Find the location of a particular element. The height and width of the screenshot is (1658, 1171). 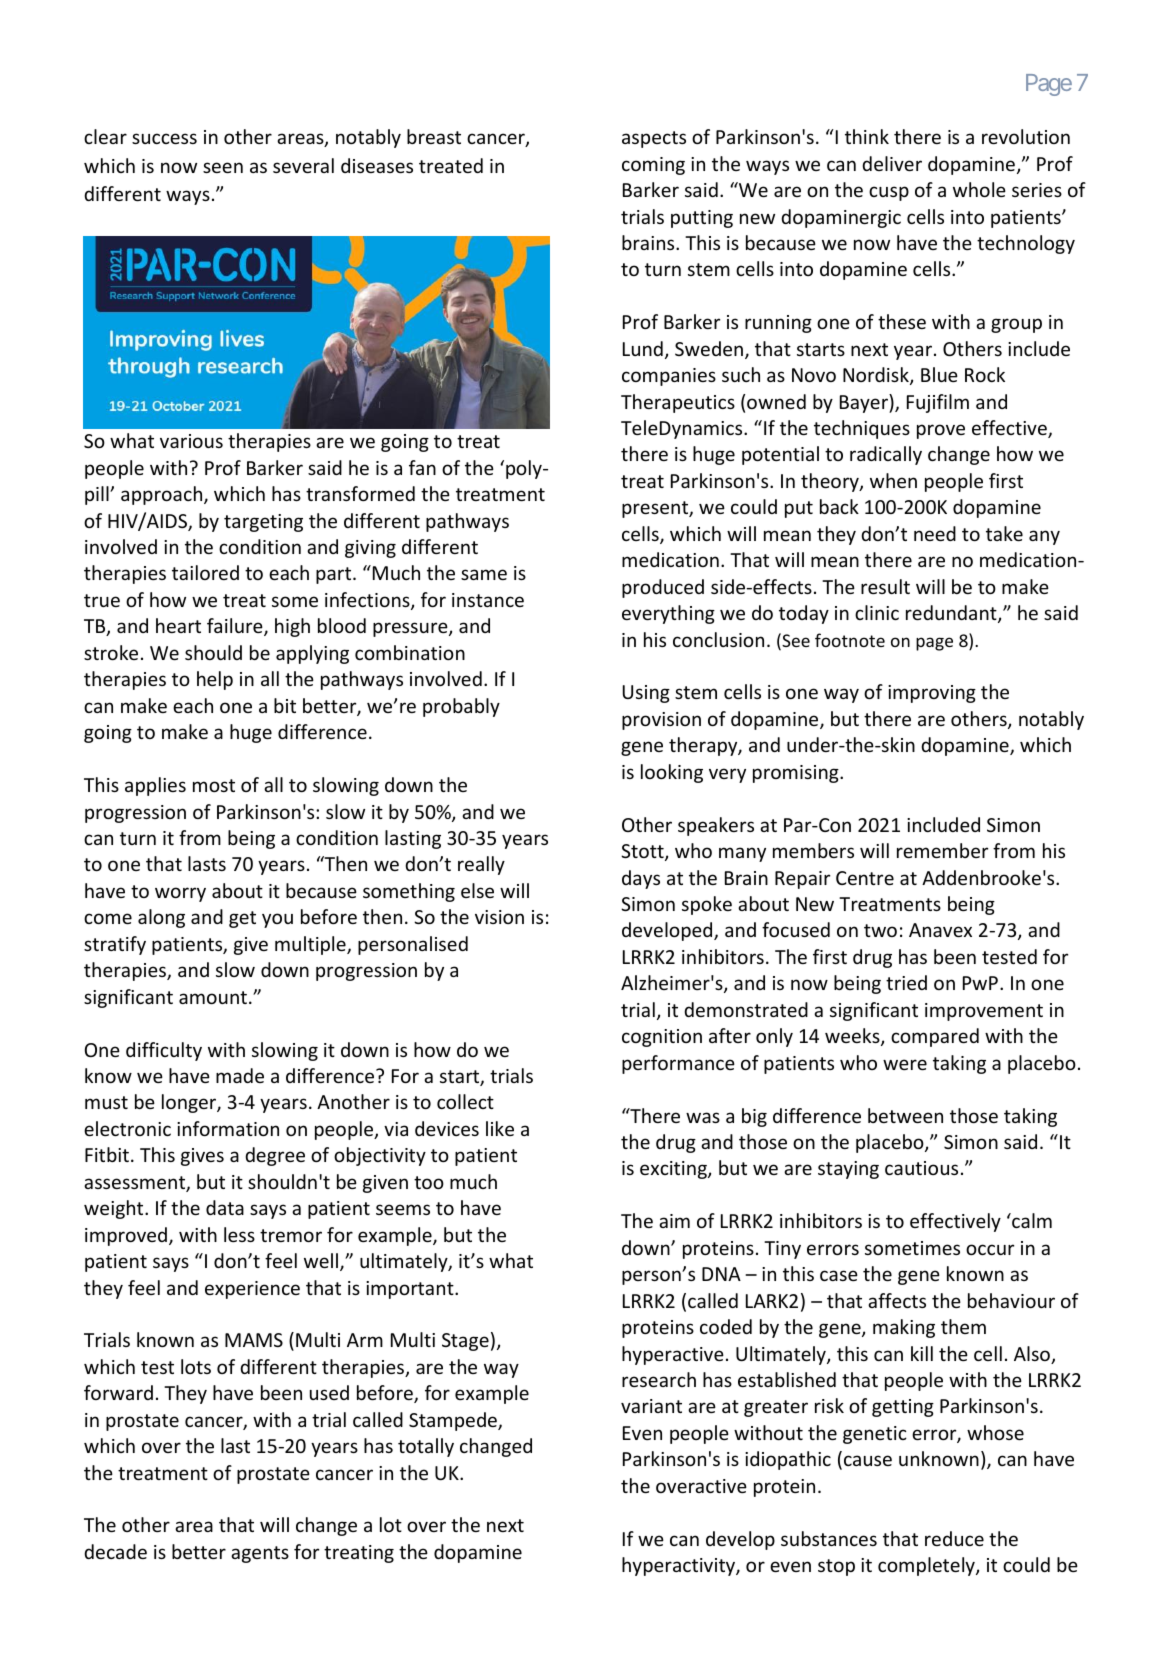

agents is located at coordinates (260, 1554).
